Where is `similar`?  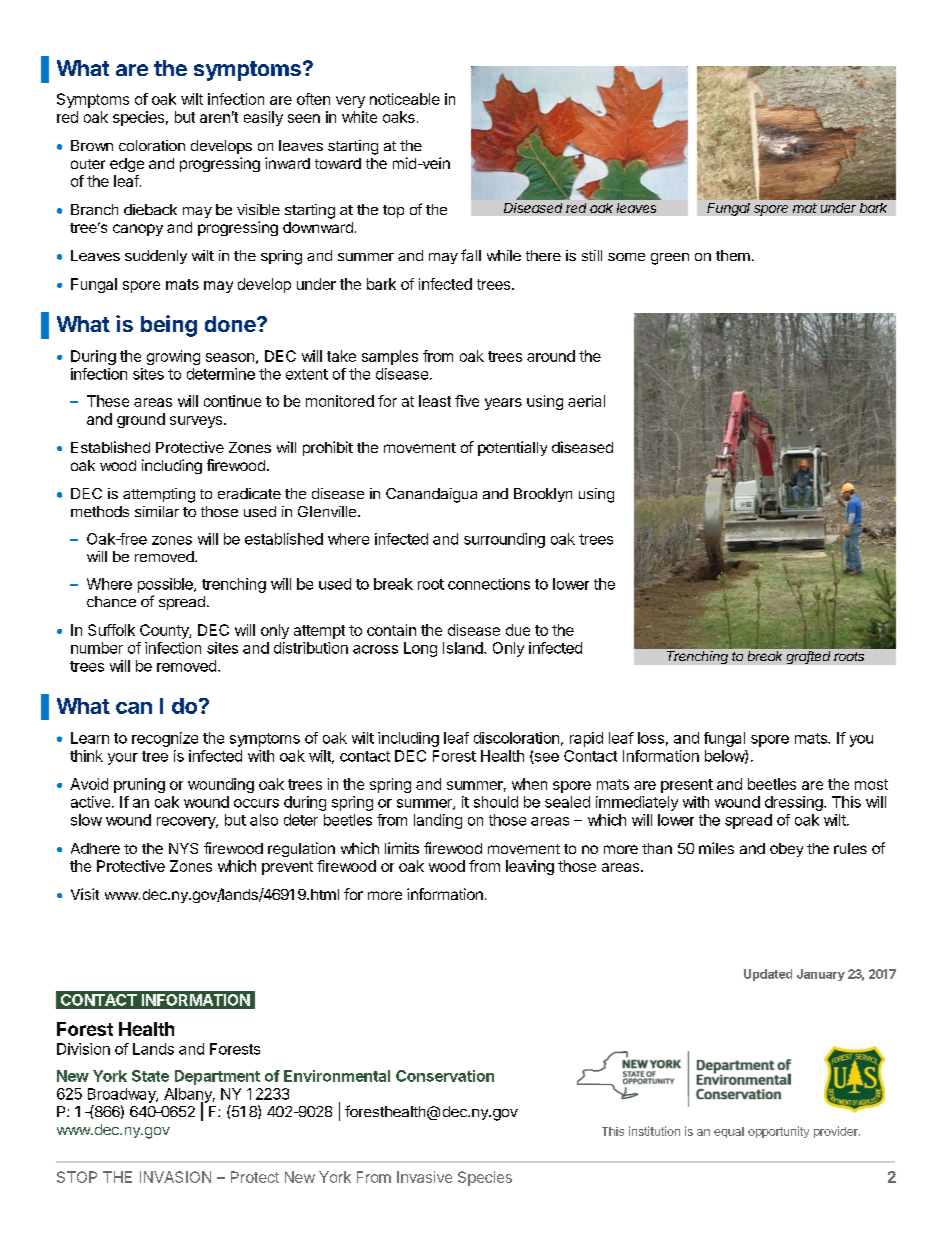
similar is located at coordinates (157, 511).
